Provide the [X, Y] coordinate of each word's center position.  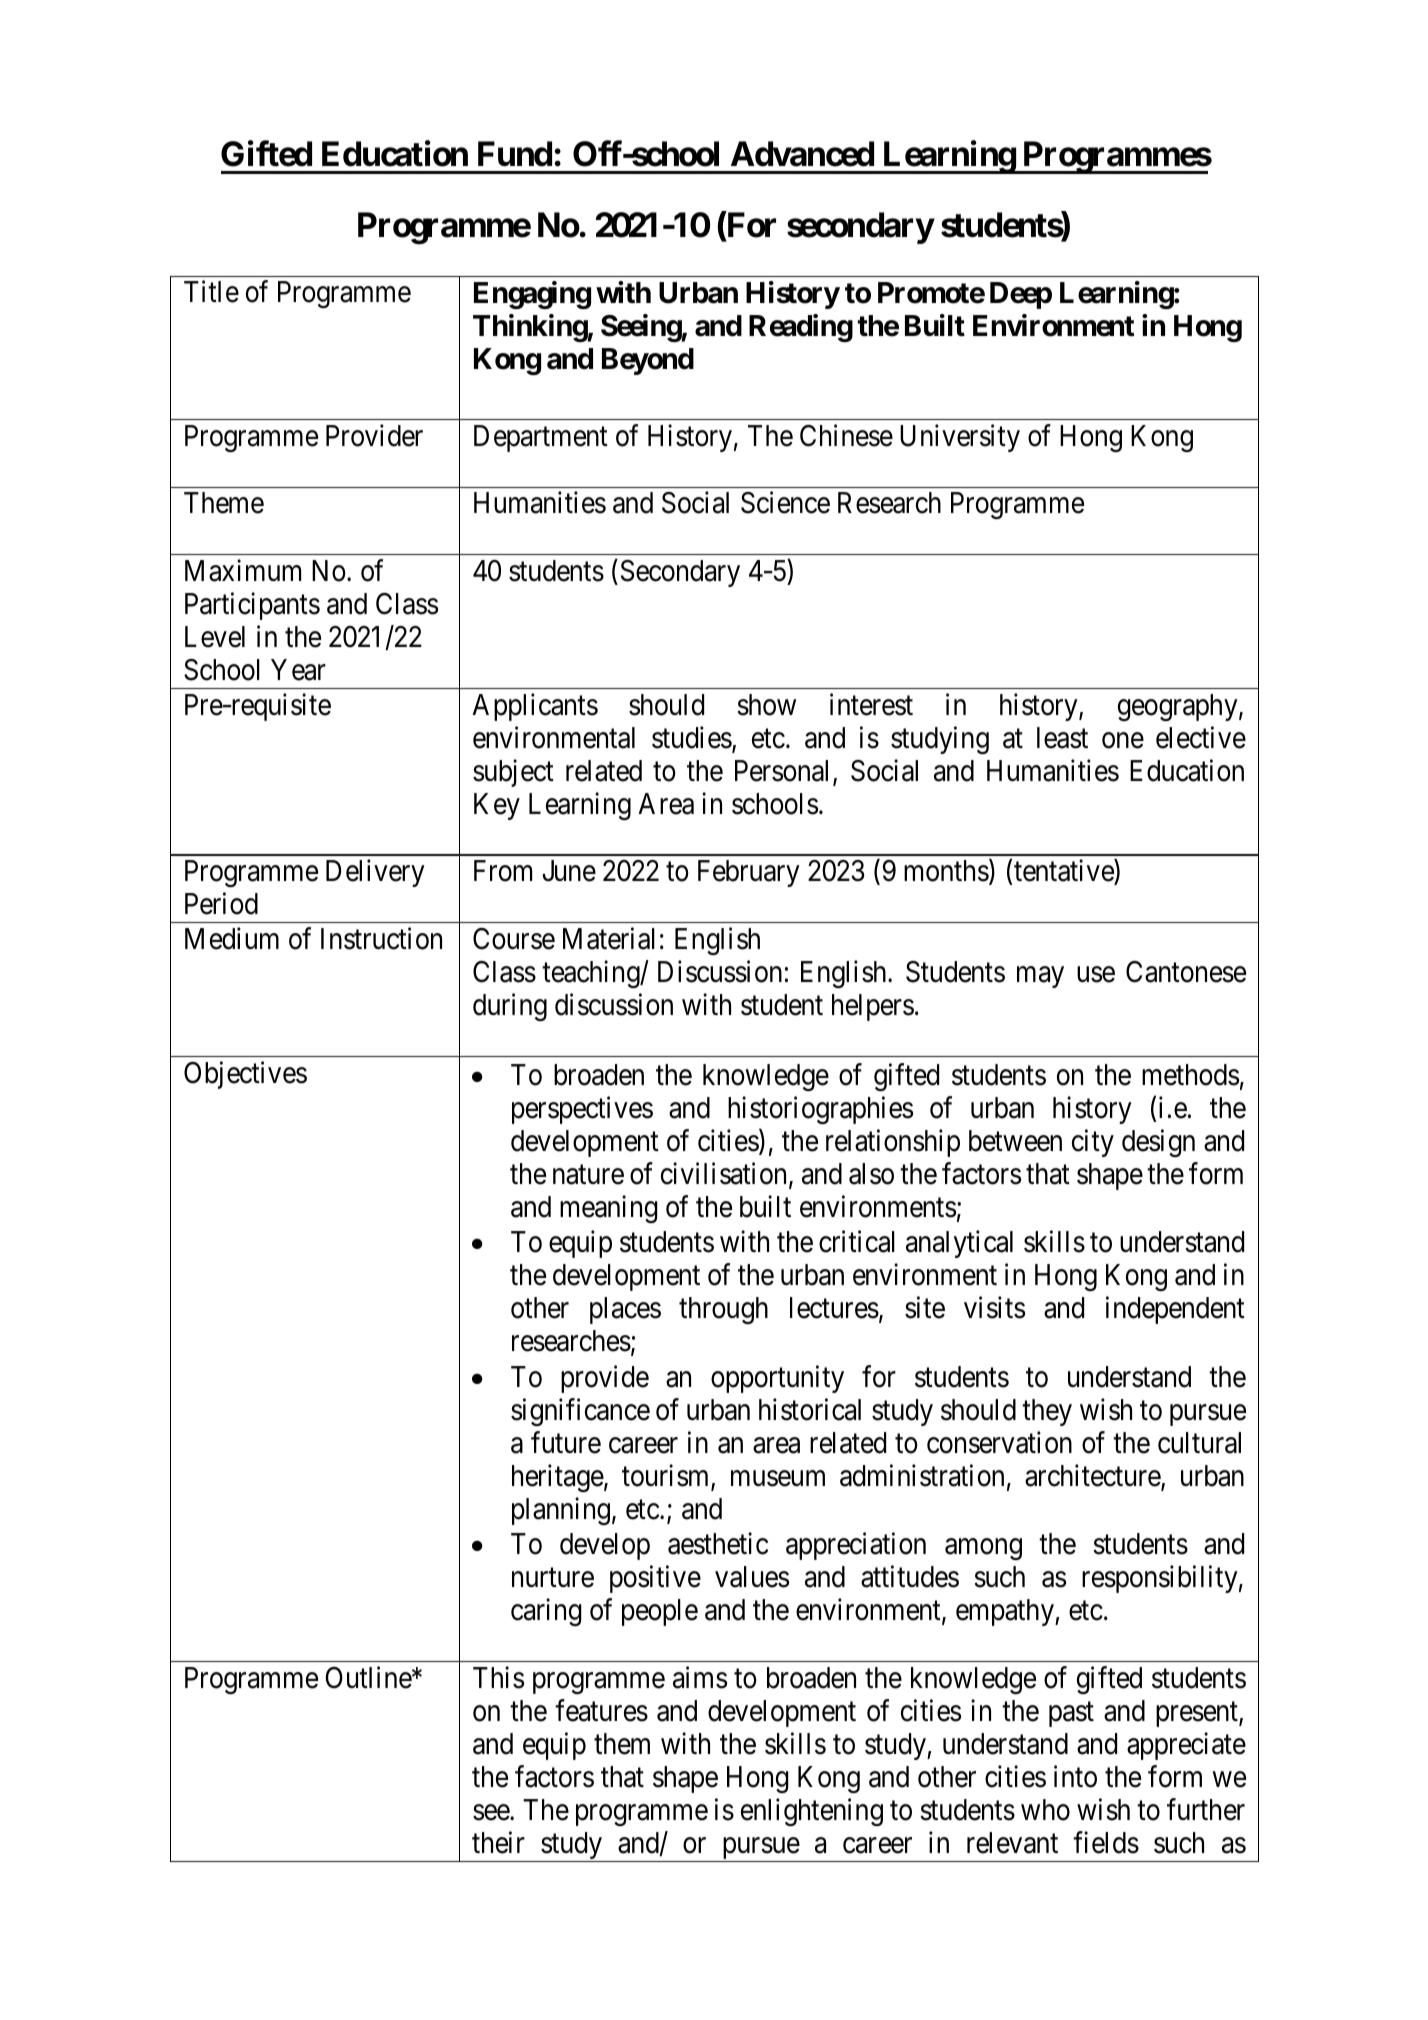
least [1062, 738]
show [766, 705]
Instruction [381, 938]
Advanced [802, 154]
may [1040, 977]
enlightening [812, 1812]
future [566, 1442]
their [498, 1843]
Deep [1021, 295]
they [1047, 1412]
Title [211, 292]
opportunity [777, 1379]
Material [609, 938]
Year [298, 670]
